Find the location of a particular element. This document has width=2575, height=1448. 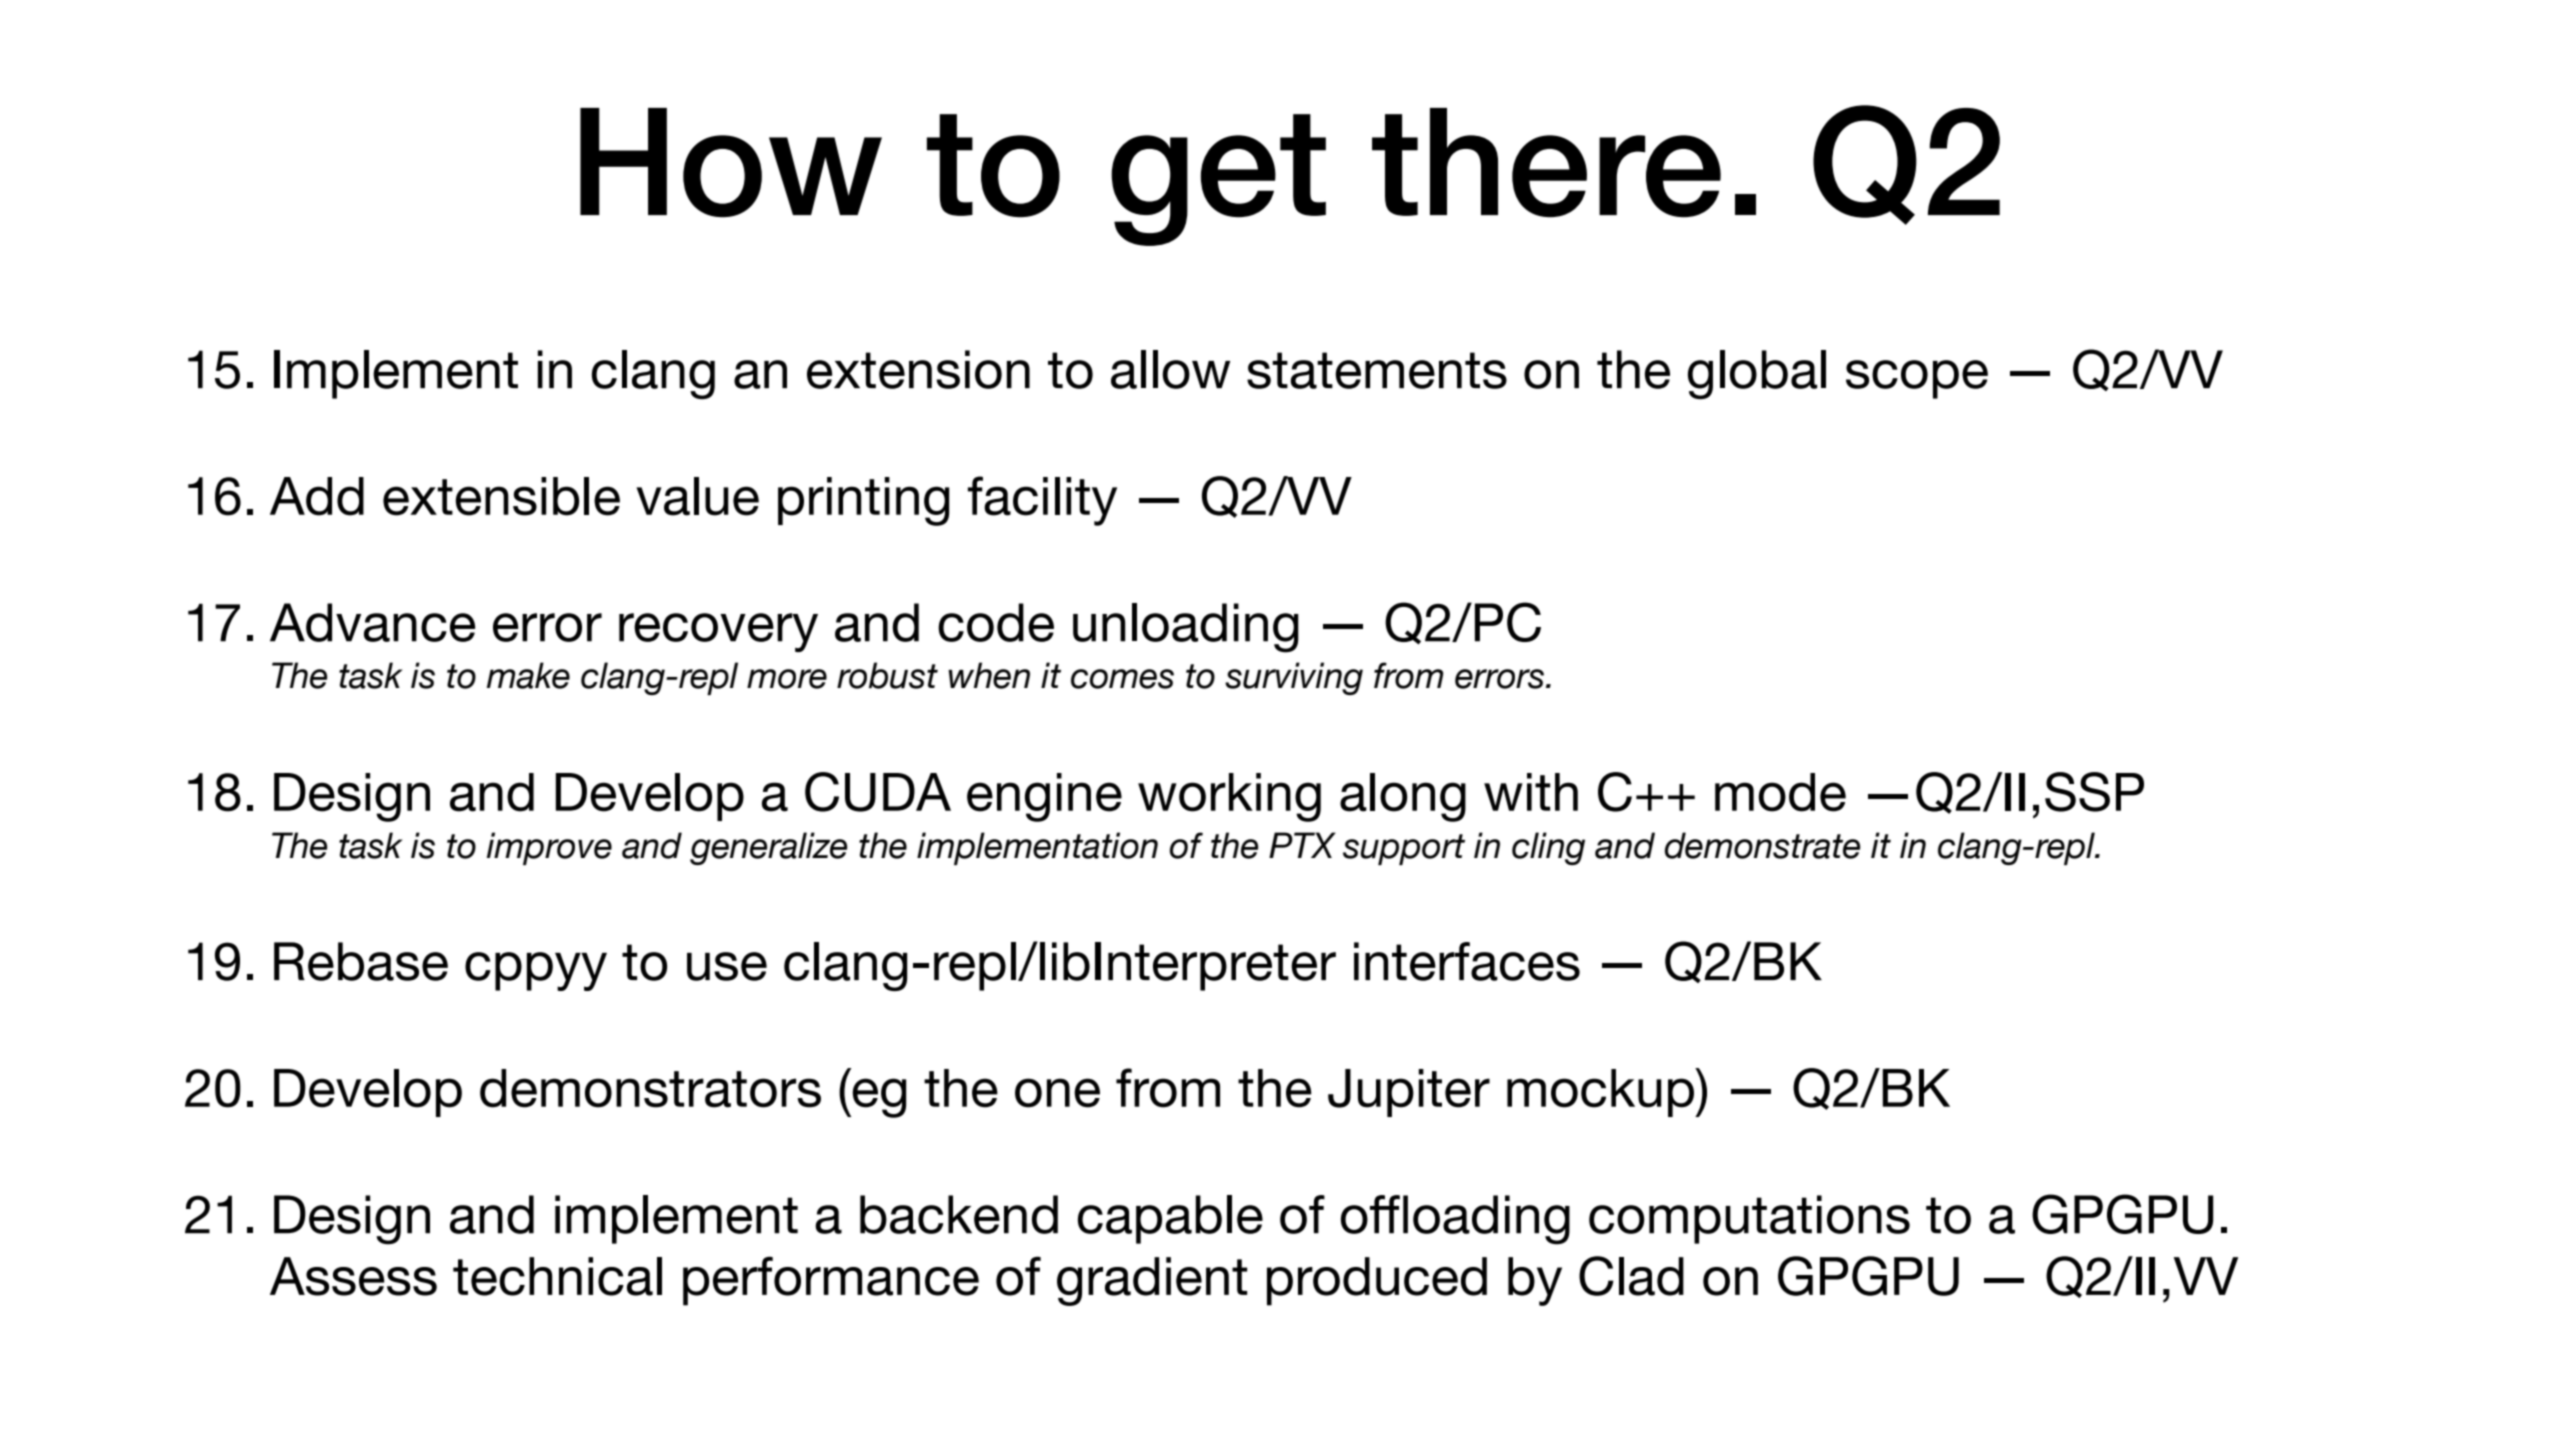

improve is located at coordinates (549, 848).
